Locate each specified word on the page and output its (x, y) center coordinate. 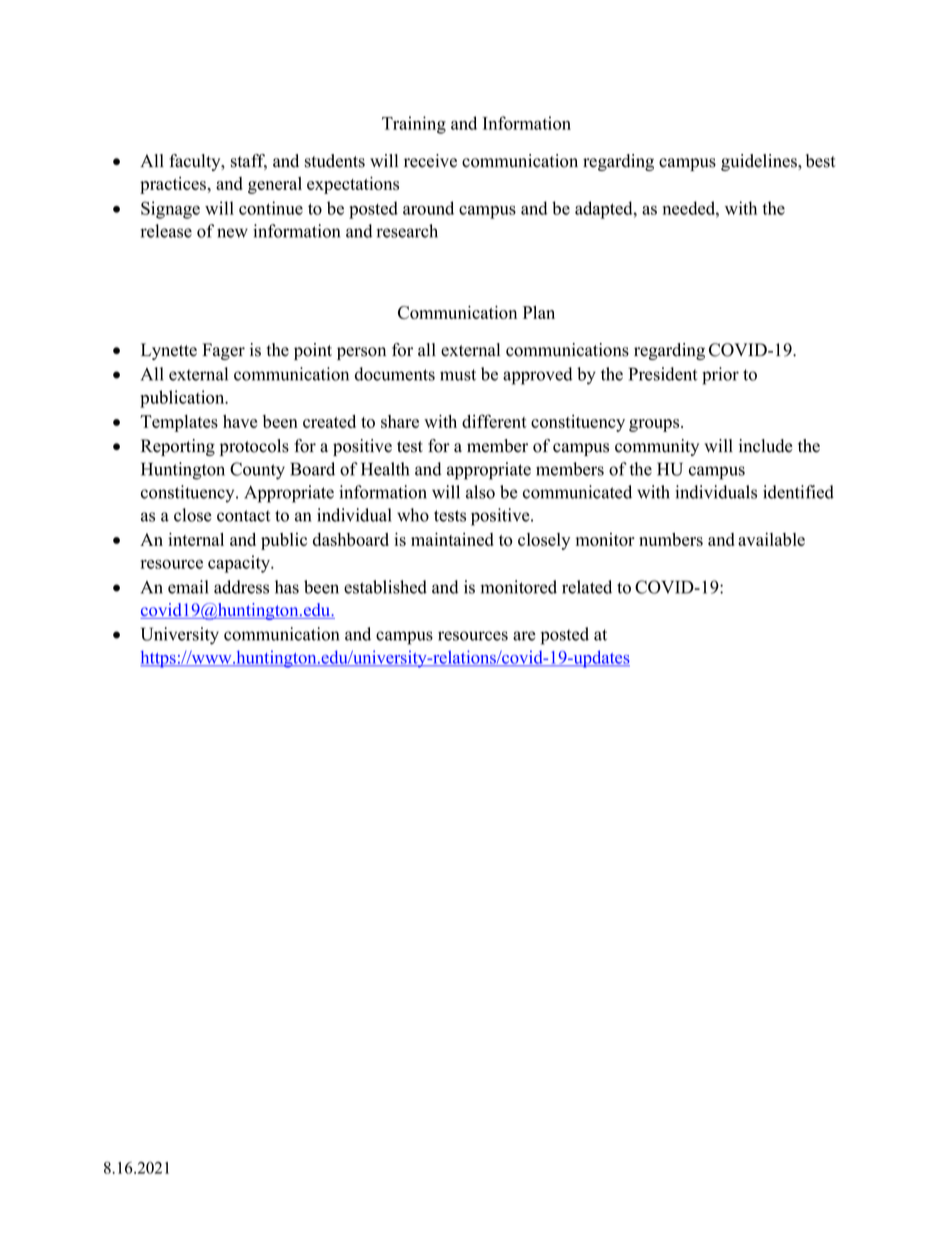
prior (720, 376)
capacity (240, 564)
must (458, 375)
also (480, 492)
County (257, 471)
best (821, 161)
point (313, 351)
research (407, 231)
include (766, 446)
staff (249, 162)
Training (414, 125)
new (232, 233)
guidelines (760, 162)
